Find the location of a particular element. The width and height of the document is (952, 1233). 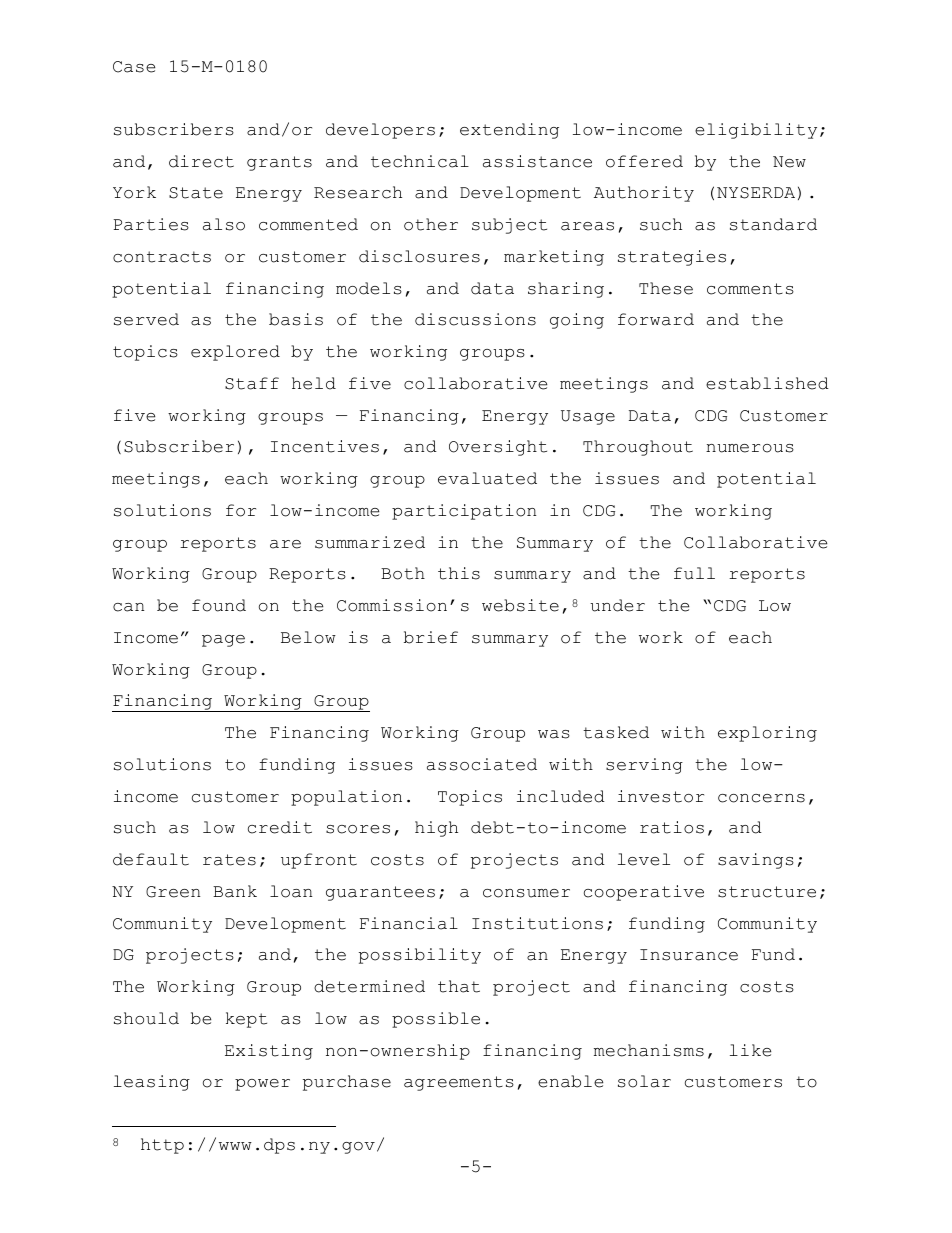

ratios is located at coordinates (672, 827).
